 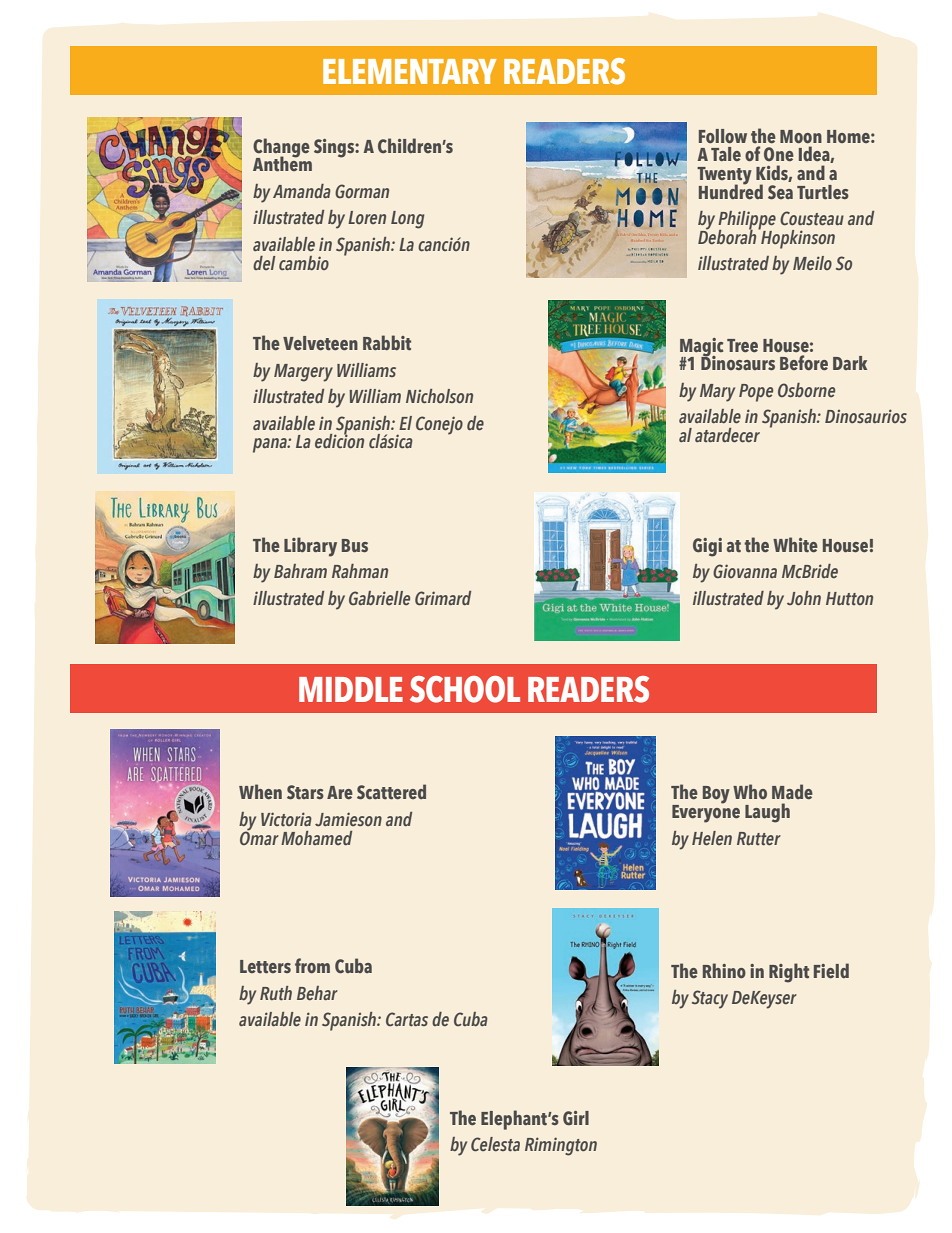 I want to click on Girl, so click(x=576, y=1118).
